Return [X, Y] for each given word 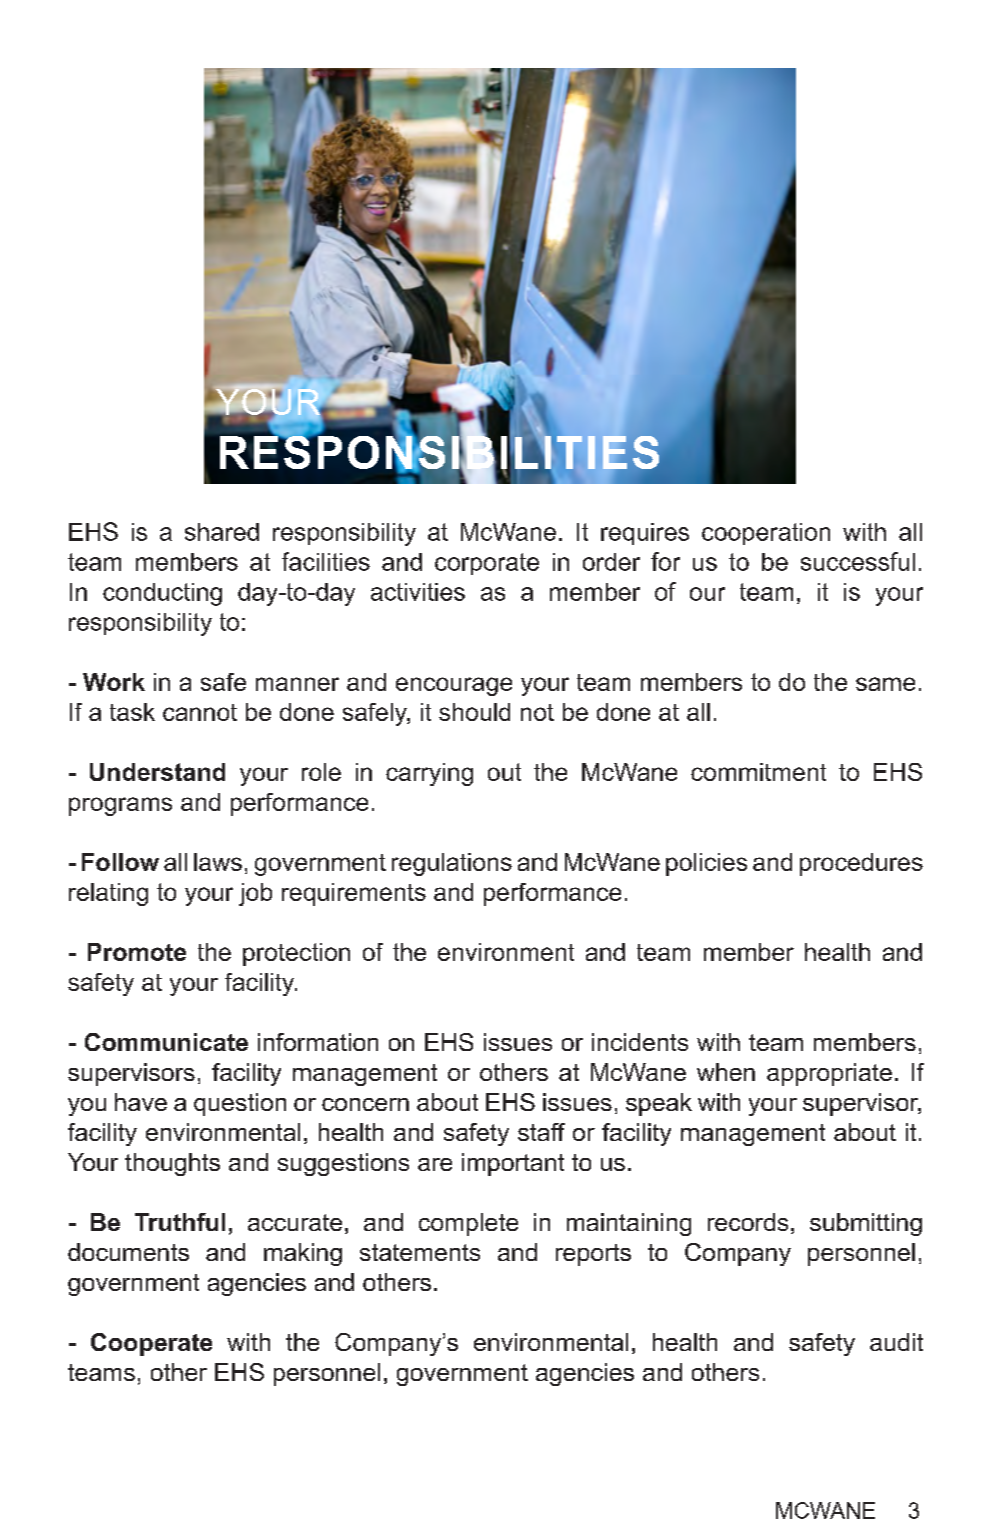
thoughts [172, 1164]
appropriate [829, 1074]
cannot [200, 712]
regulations [452, 864]
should [474, 712]
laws [218, 862]
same [885, 684]
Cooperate [151, 1344]
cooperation [766, 534]
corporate [487, 564]
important [513, 1164]
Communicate [166, 1042]
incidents [640, 1042]
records [748, 1222]
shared [222, 532]
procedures [861, 864]
